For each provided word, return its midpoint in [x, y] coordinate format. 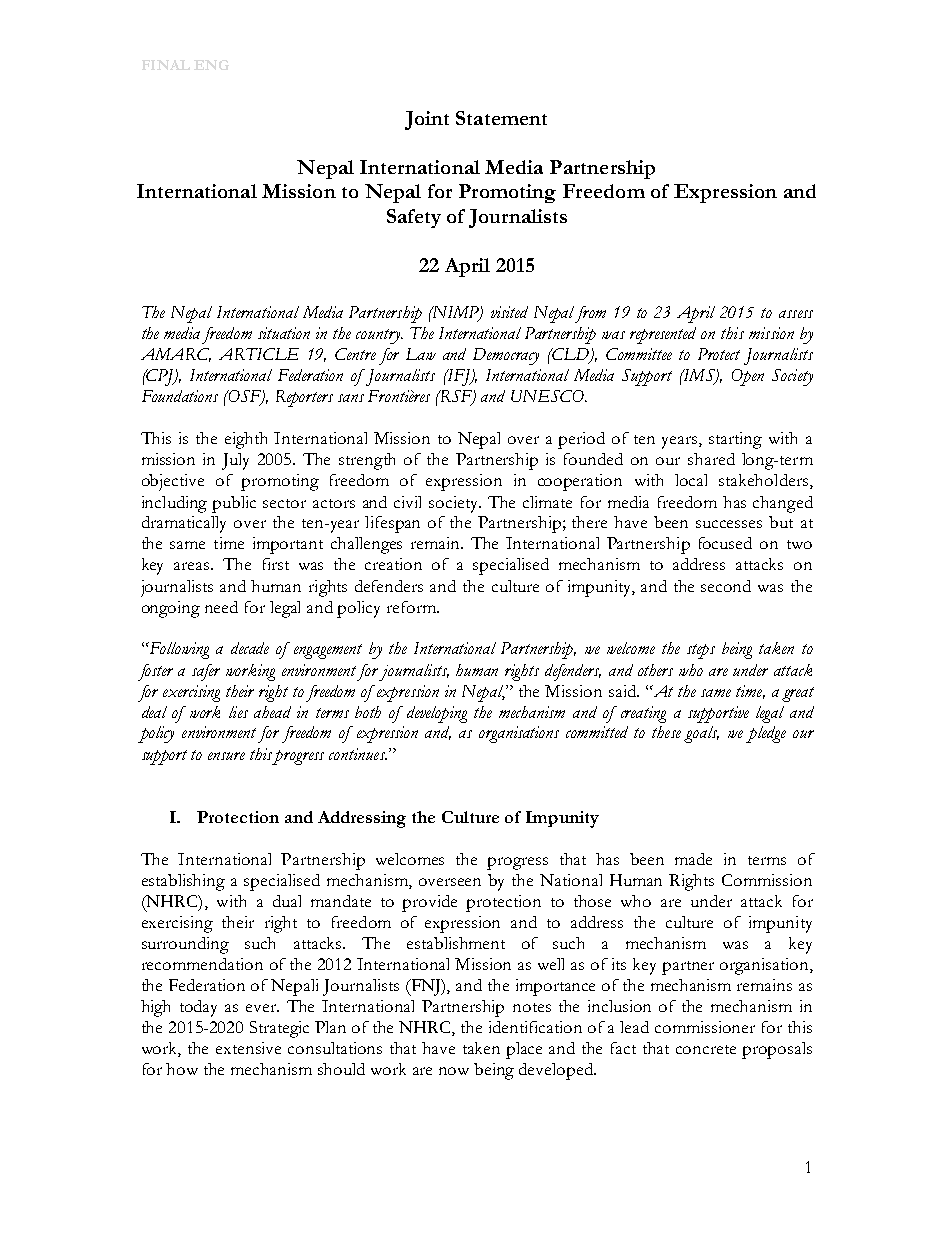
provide [429, 903]
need [221, 607]
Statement [501, 118]
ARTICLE [259, 354]
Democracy [506, 356]
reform [412, 607]
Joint [427, 120]
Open [748, 377]
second [726, 586]
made [693, 859]
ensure [226, 756]
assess [796, 314]
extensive [248, 1048]
